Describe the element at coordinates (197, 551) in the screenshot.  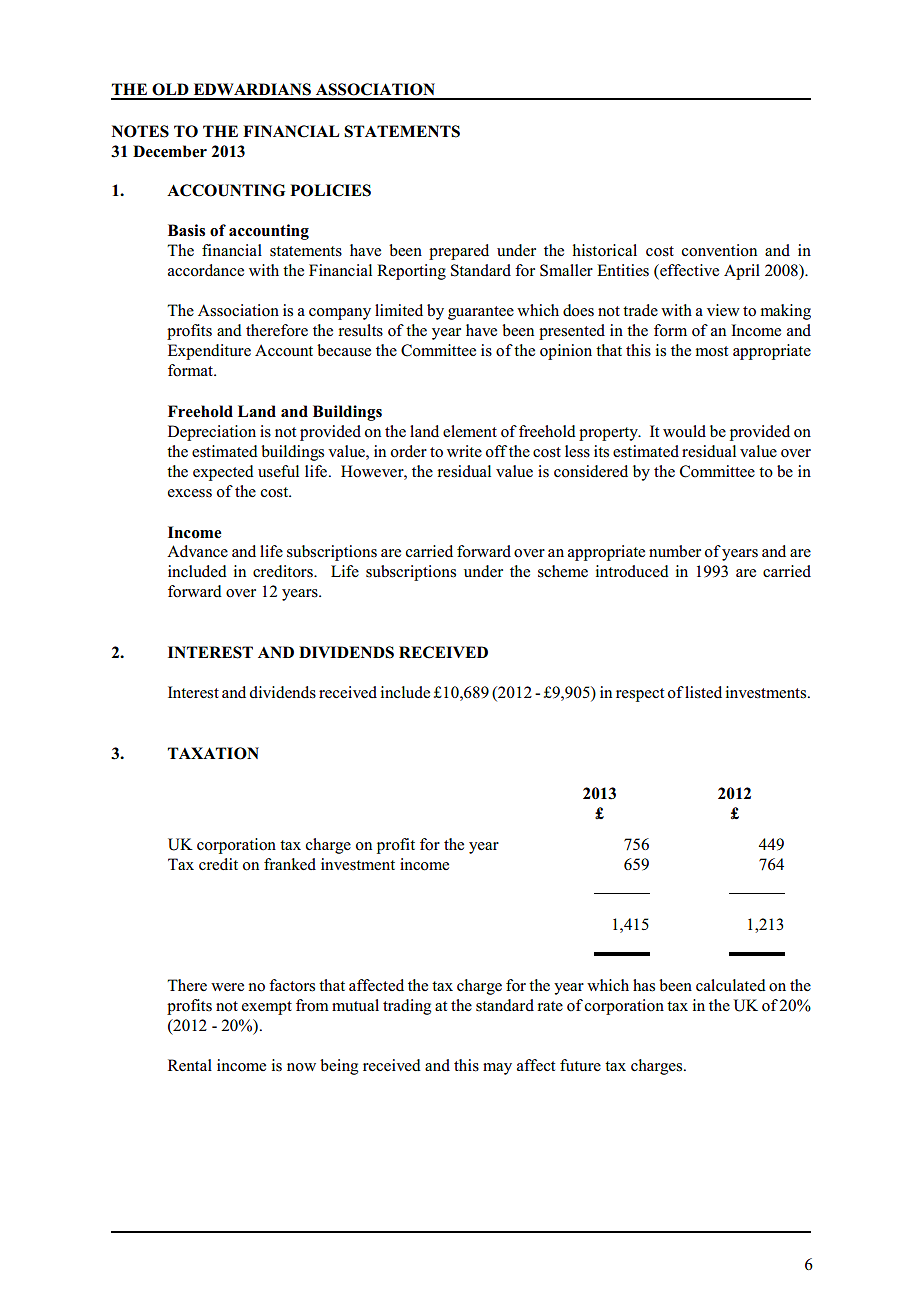
I see `Advance` at that location.
